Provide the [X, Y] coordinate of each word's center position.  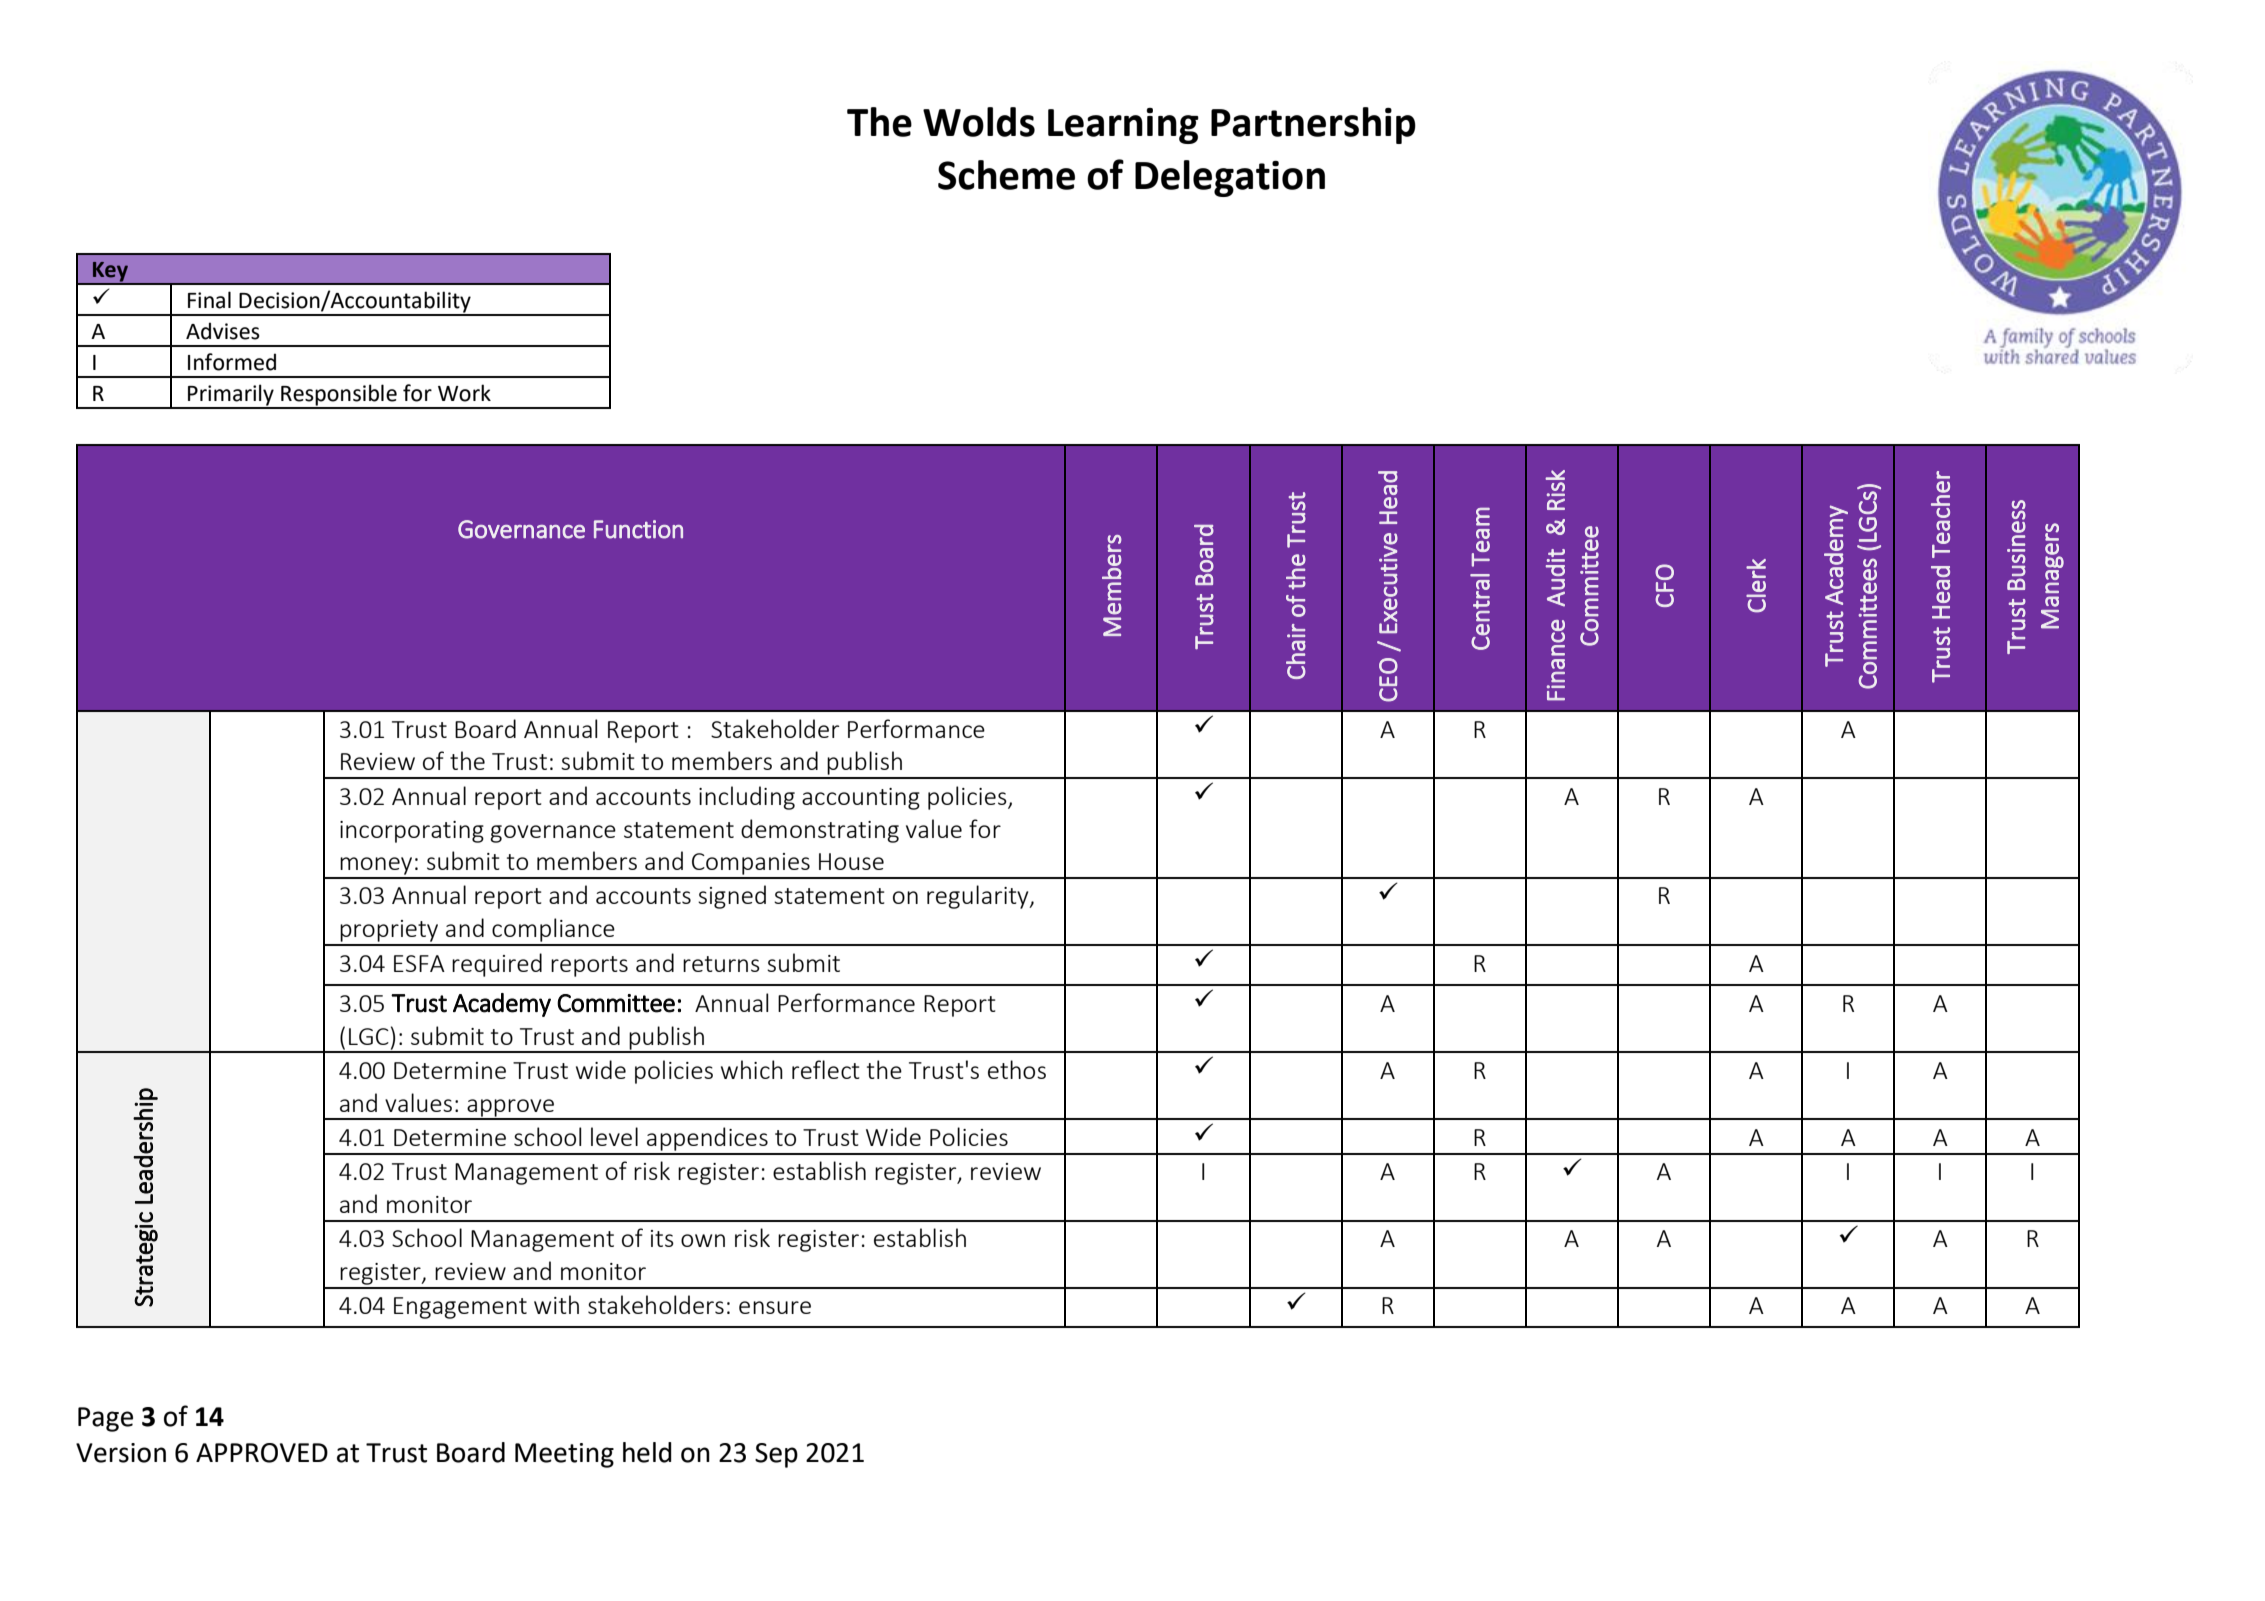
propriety [389, 932]
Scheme [1006, 175]
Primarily [231, 396]
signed [732, 897]
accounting [861, 799]
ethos [1017, 1069]
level [614, 1136]
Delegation [1230, 178]
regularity [979, 897]
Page [105, 1419]
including [747, 798]
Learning [1123, 126]
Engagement [460, 1308]
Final [209, 300]
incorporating [412, 832]
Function [638, 529]
